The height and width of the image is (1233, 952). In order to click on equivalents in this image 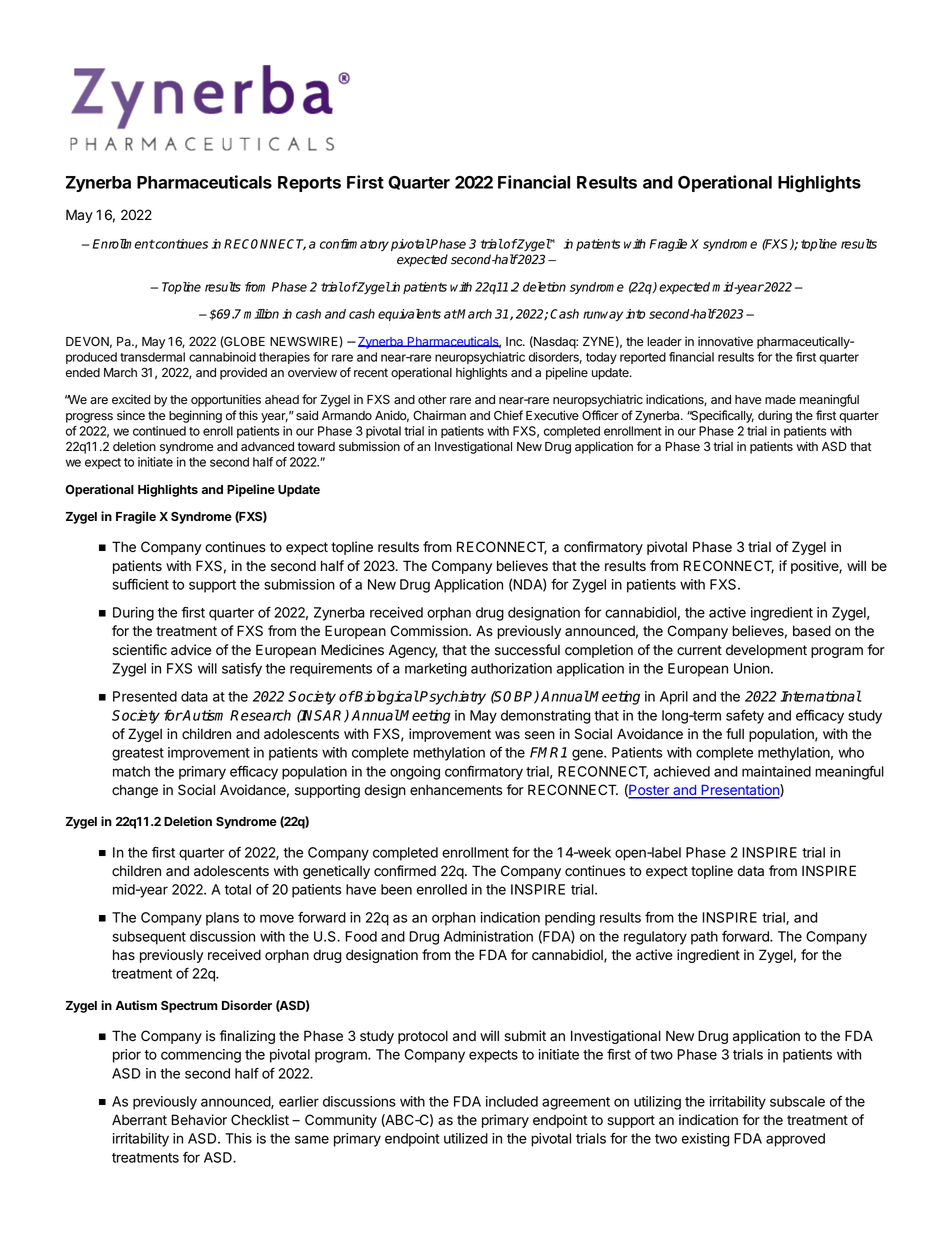, I will do `click(409, 315)`.
